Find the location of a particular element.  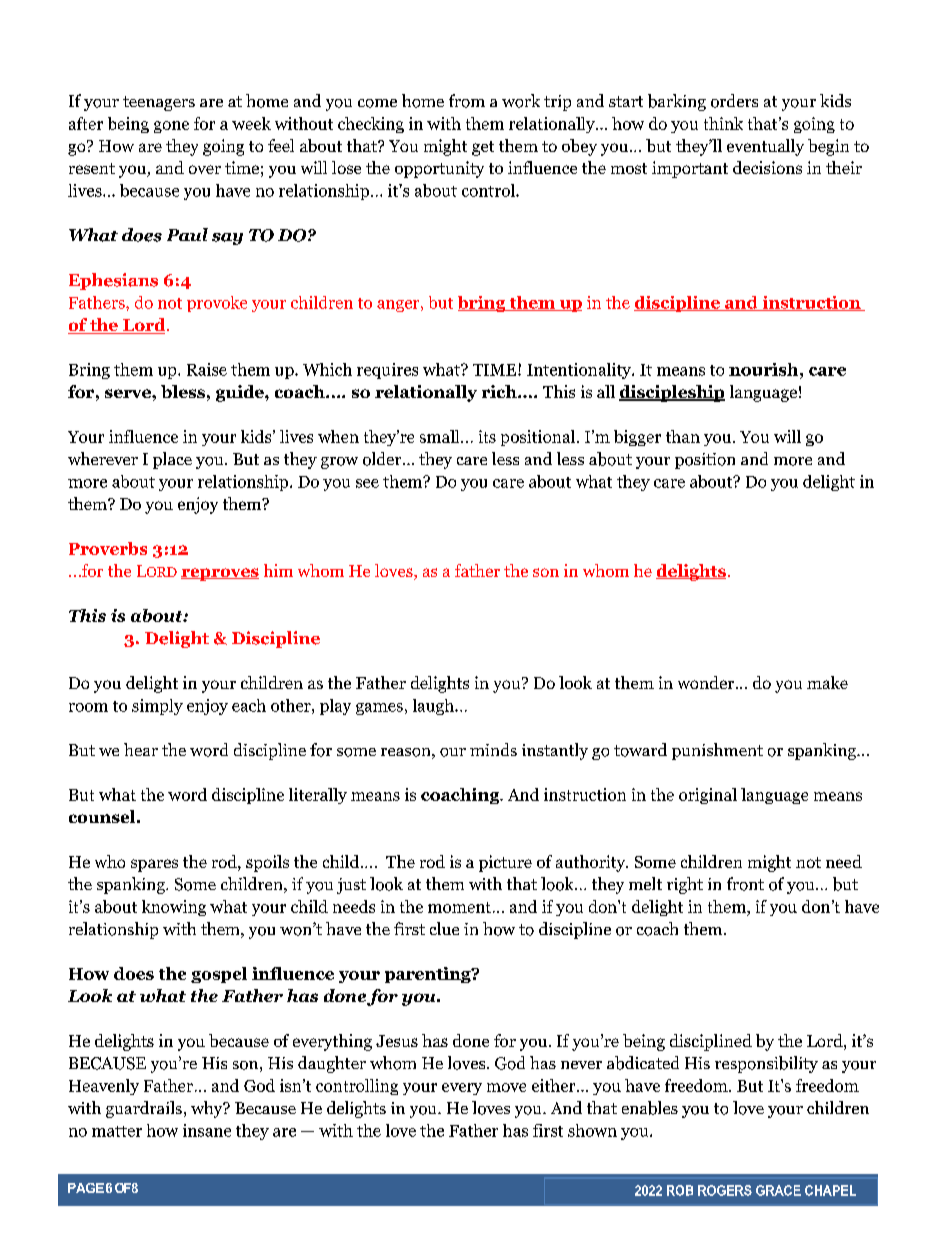

place is located at coordinates (172, 460).
